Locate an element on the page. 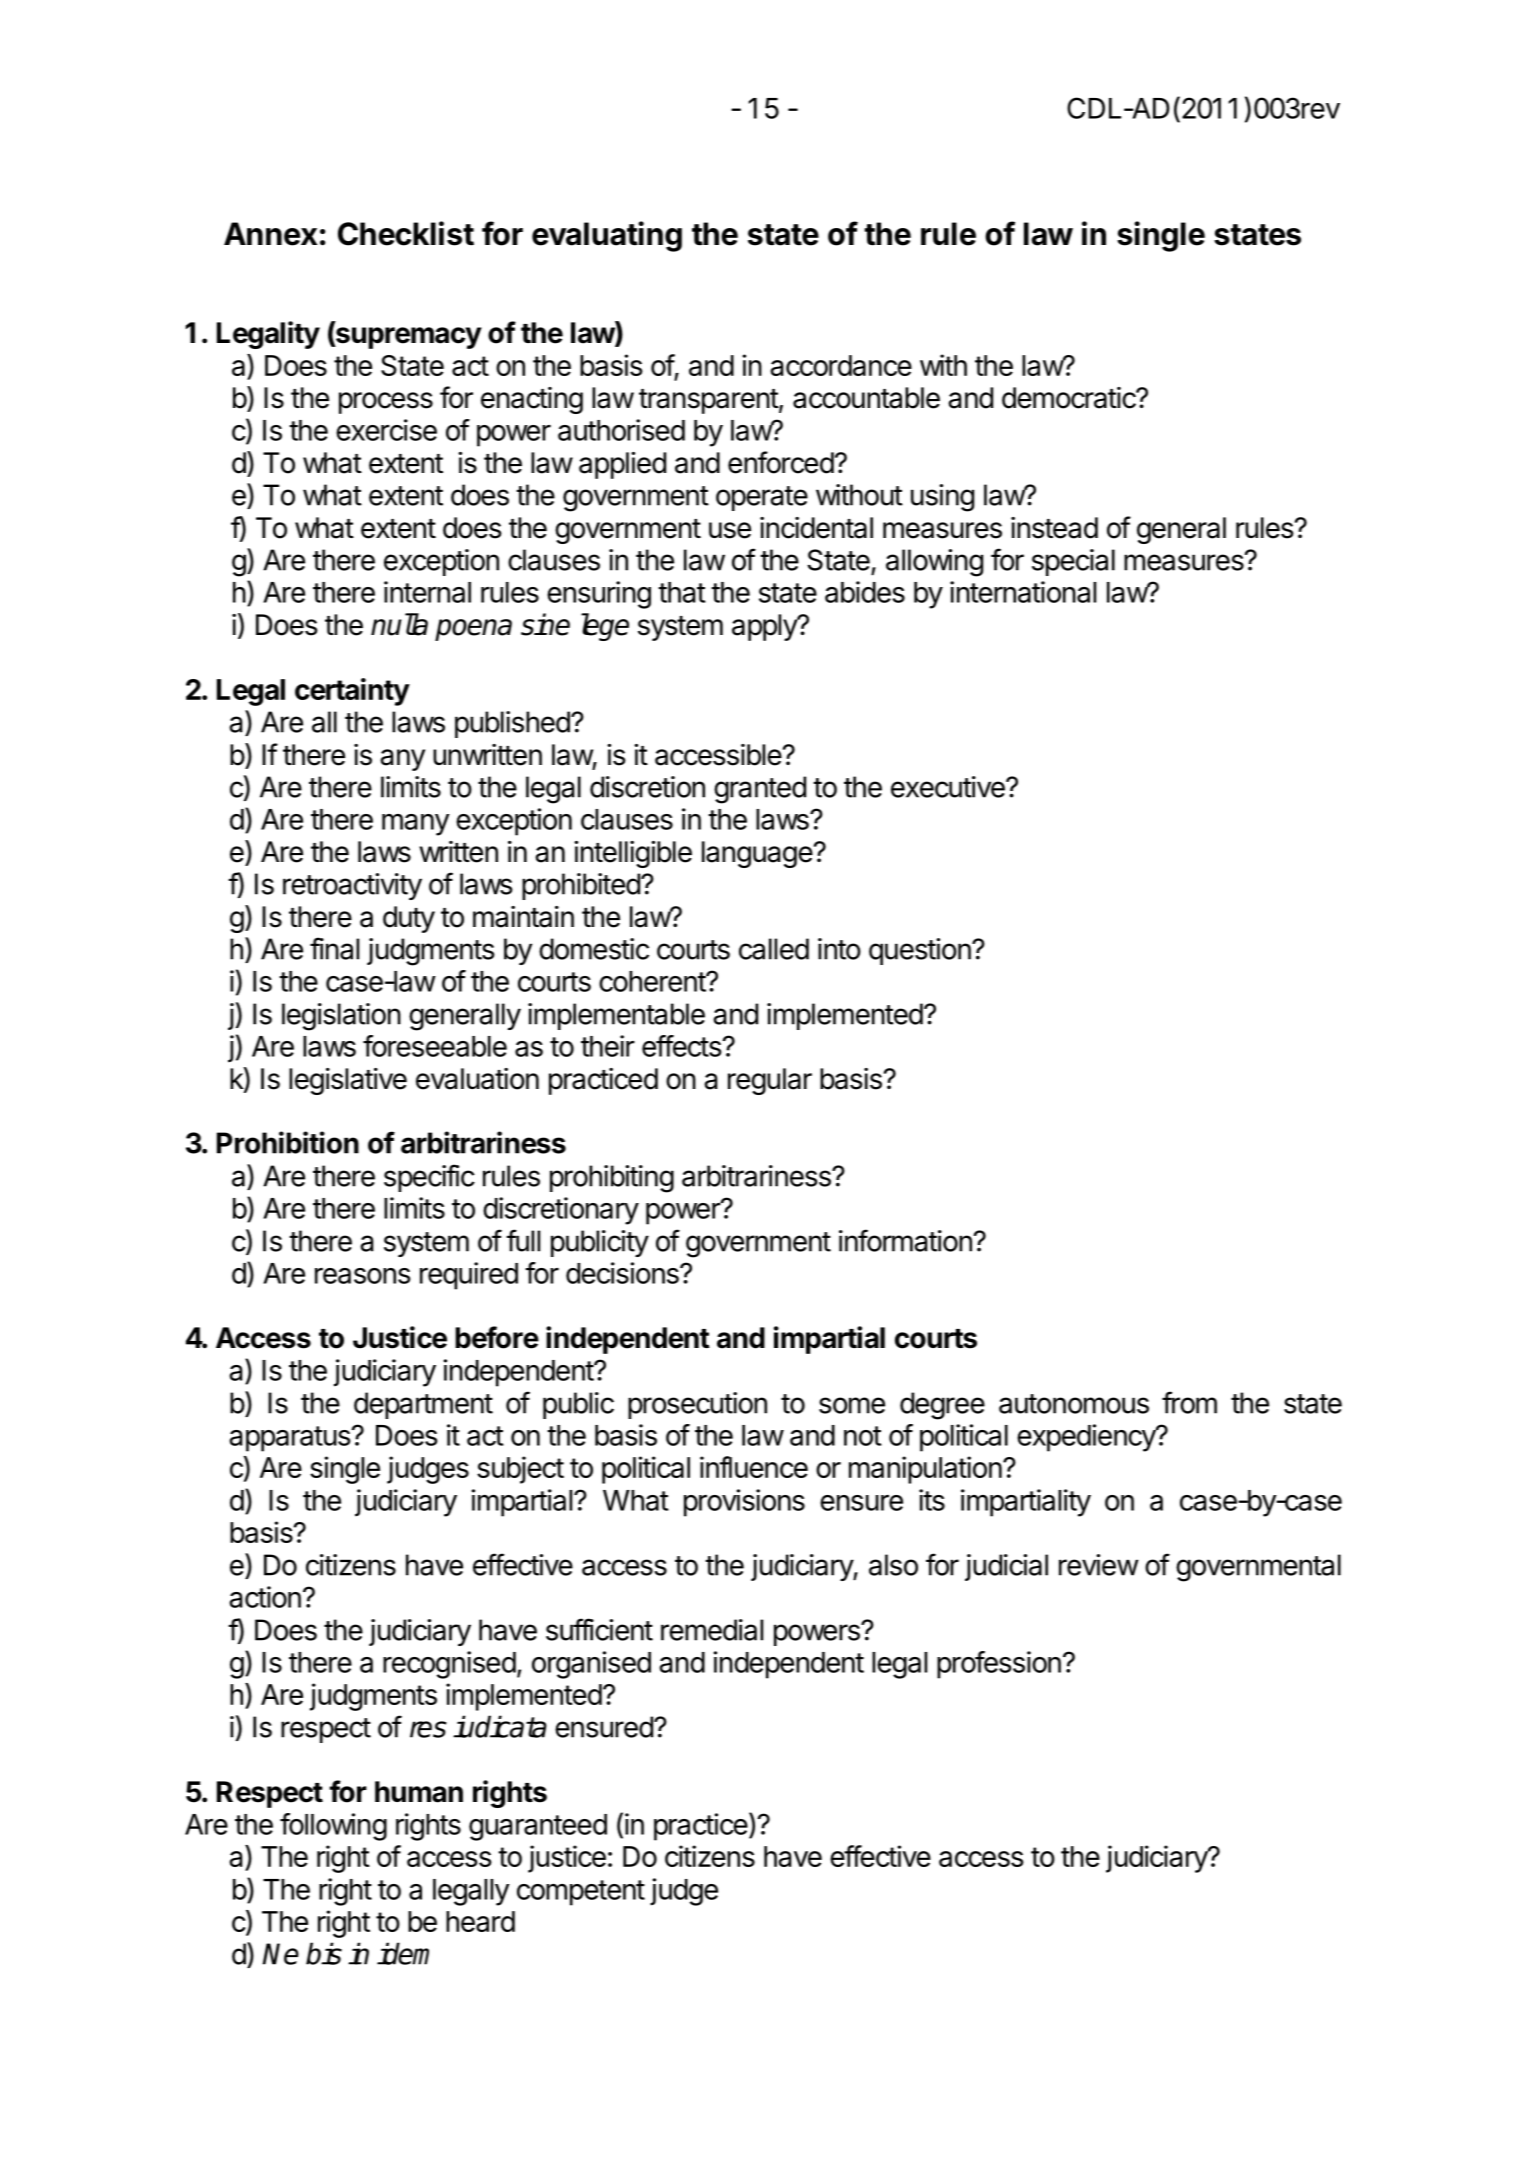 The image size is (1525, 2158). prosecution is located at coordinates (697, 1405).
